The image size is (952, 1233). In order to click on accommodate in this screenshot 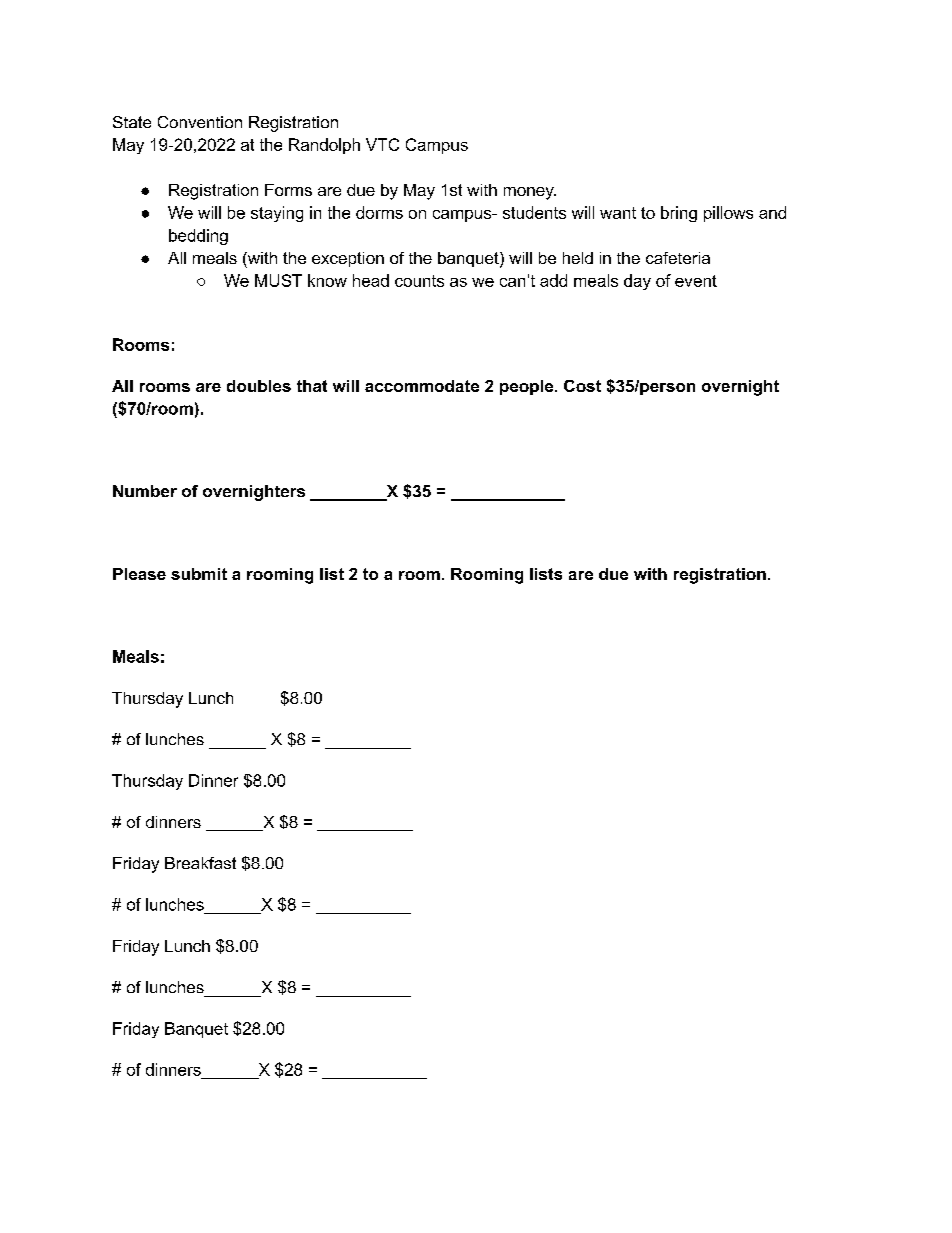, I will do `click(422, 386)`.
